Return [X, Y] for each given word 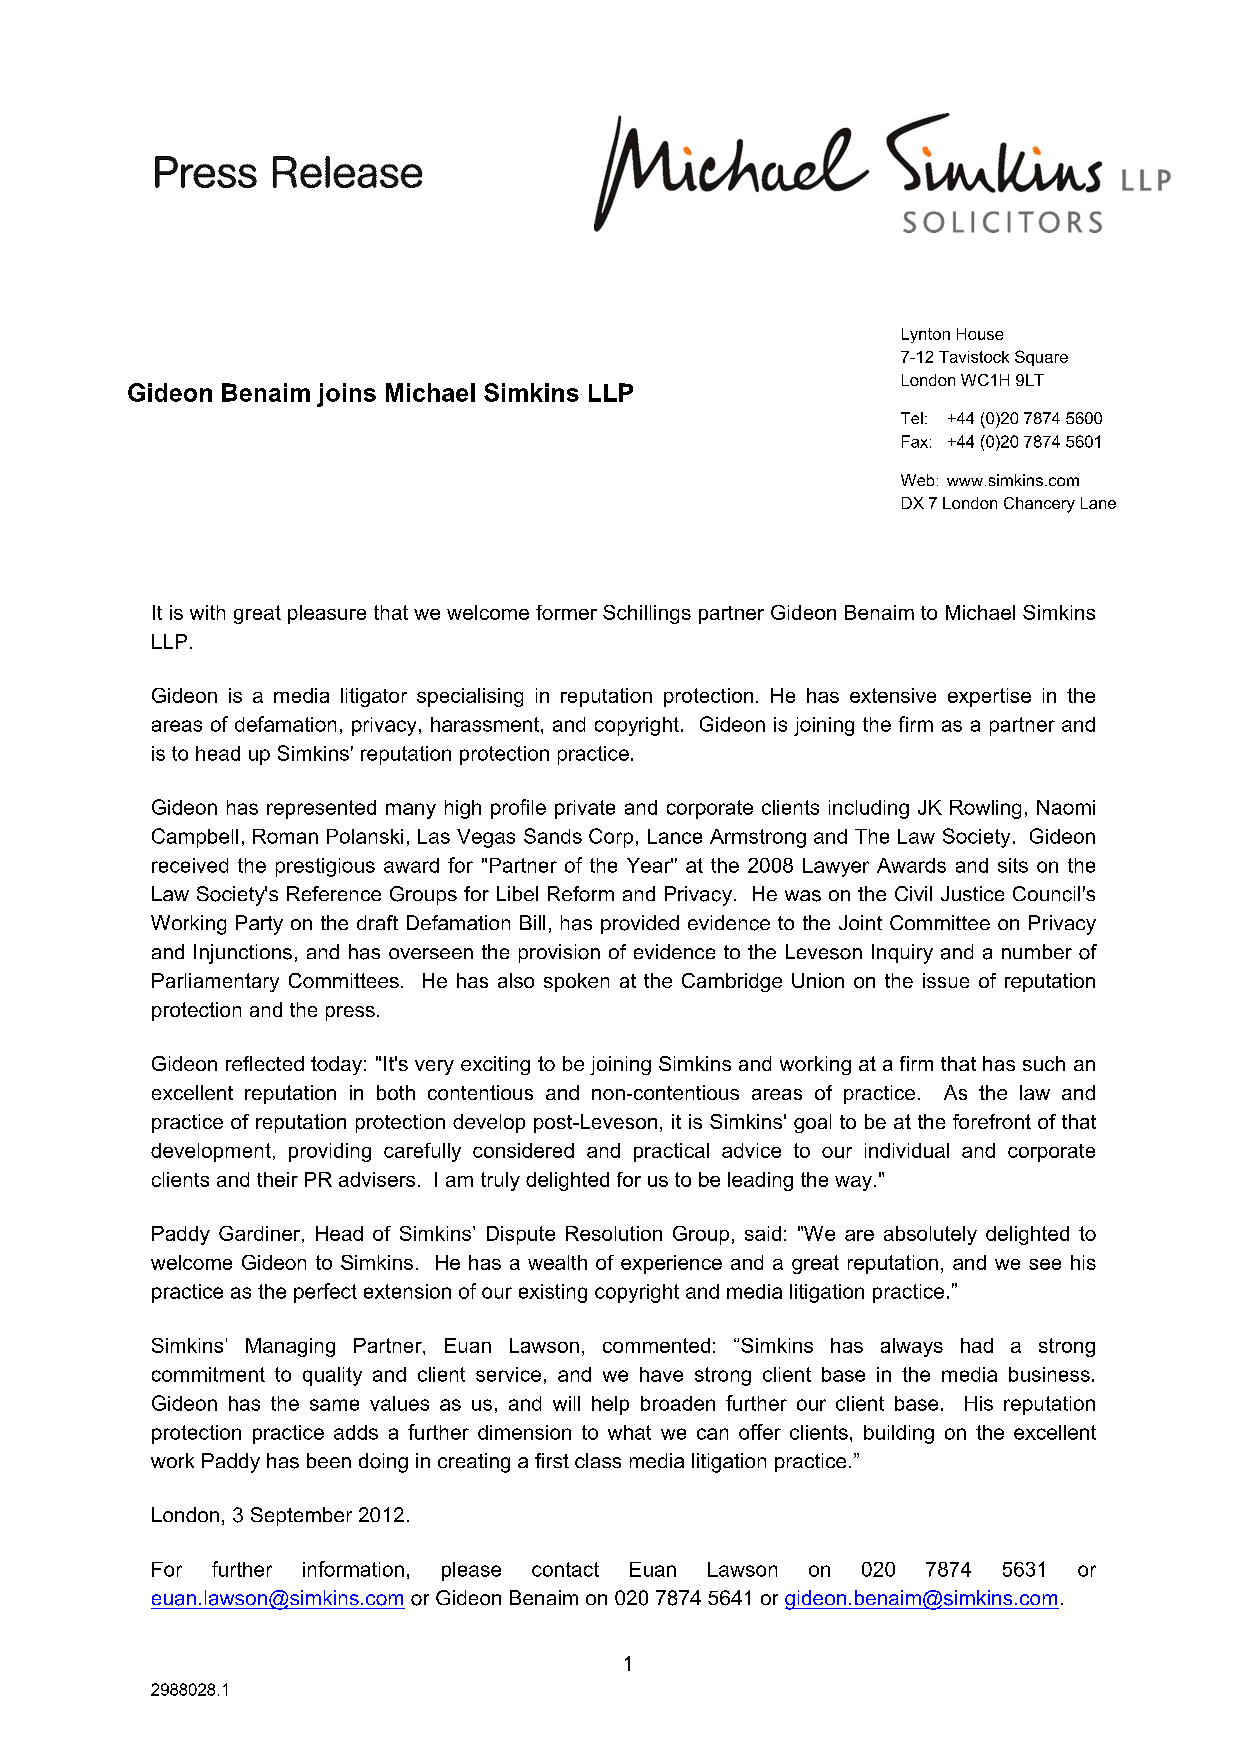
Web [917, 480]
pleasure [327, 614]
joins [346, 395]
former [566, 612]
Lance [675, 836]
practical [671, 1152]
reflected [265, 1063]
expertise [989, 697]
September [301, 1516]
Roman [285, 836]
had [977, 1345]
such [1044, 1063]
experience [671, 1264]
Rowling [985, 809]
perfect [325, 1293]
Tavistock [974, 357]
